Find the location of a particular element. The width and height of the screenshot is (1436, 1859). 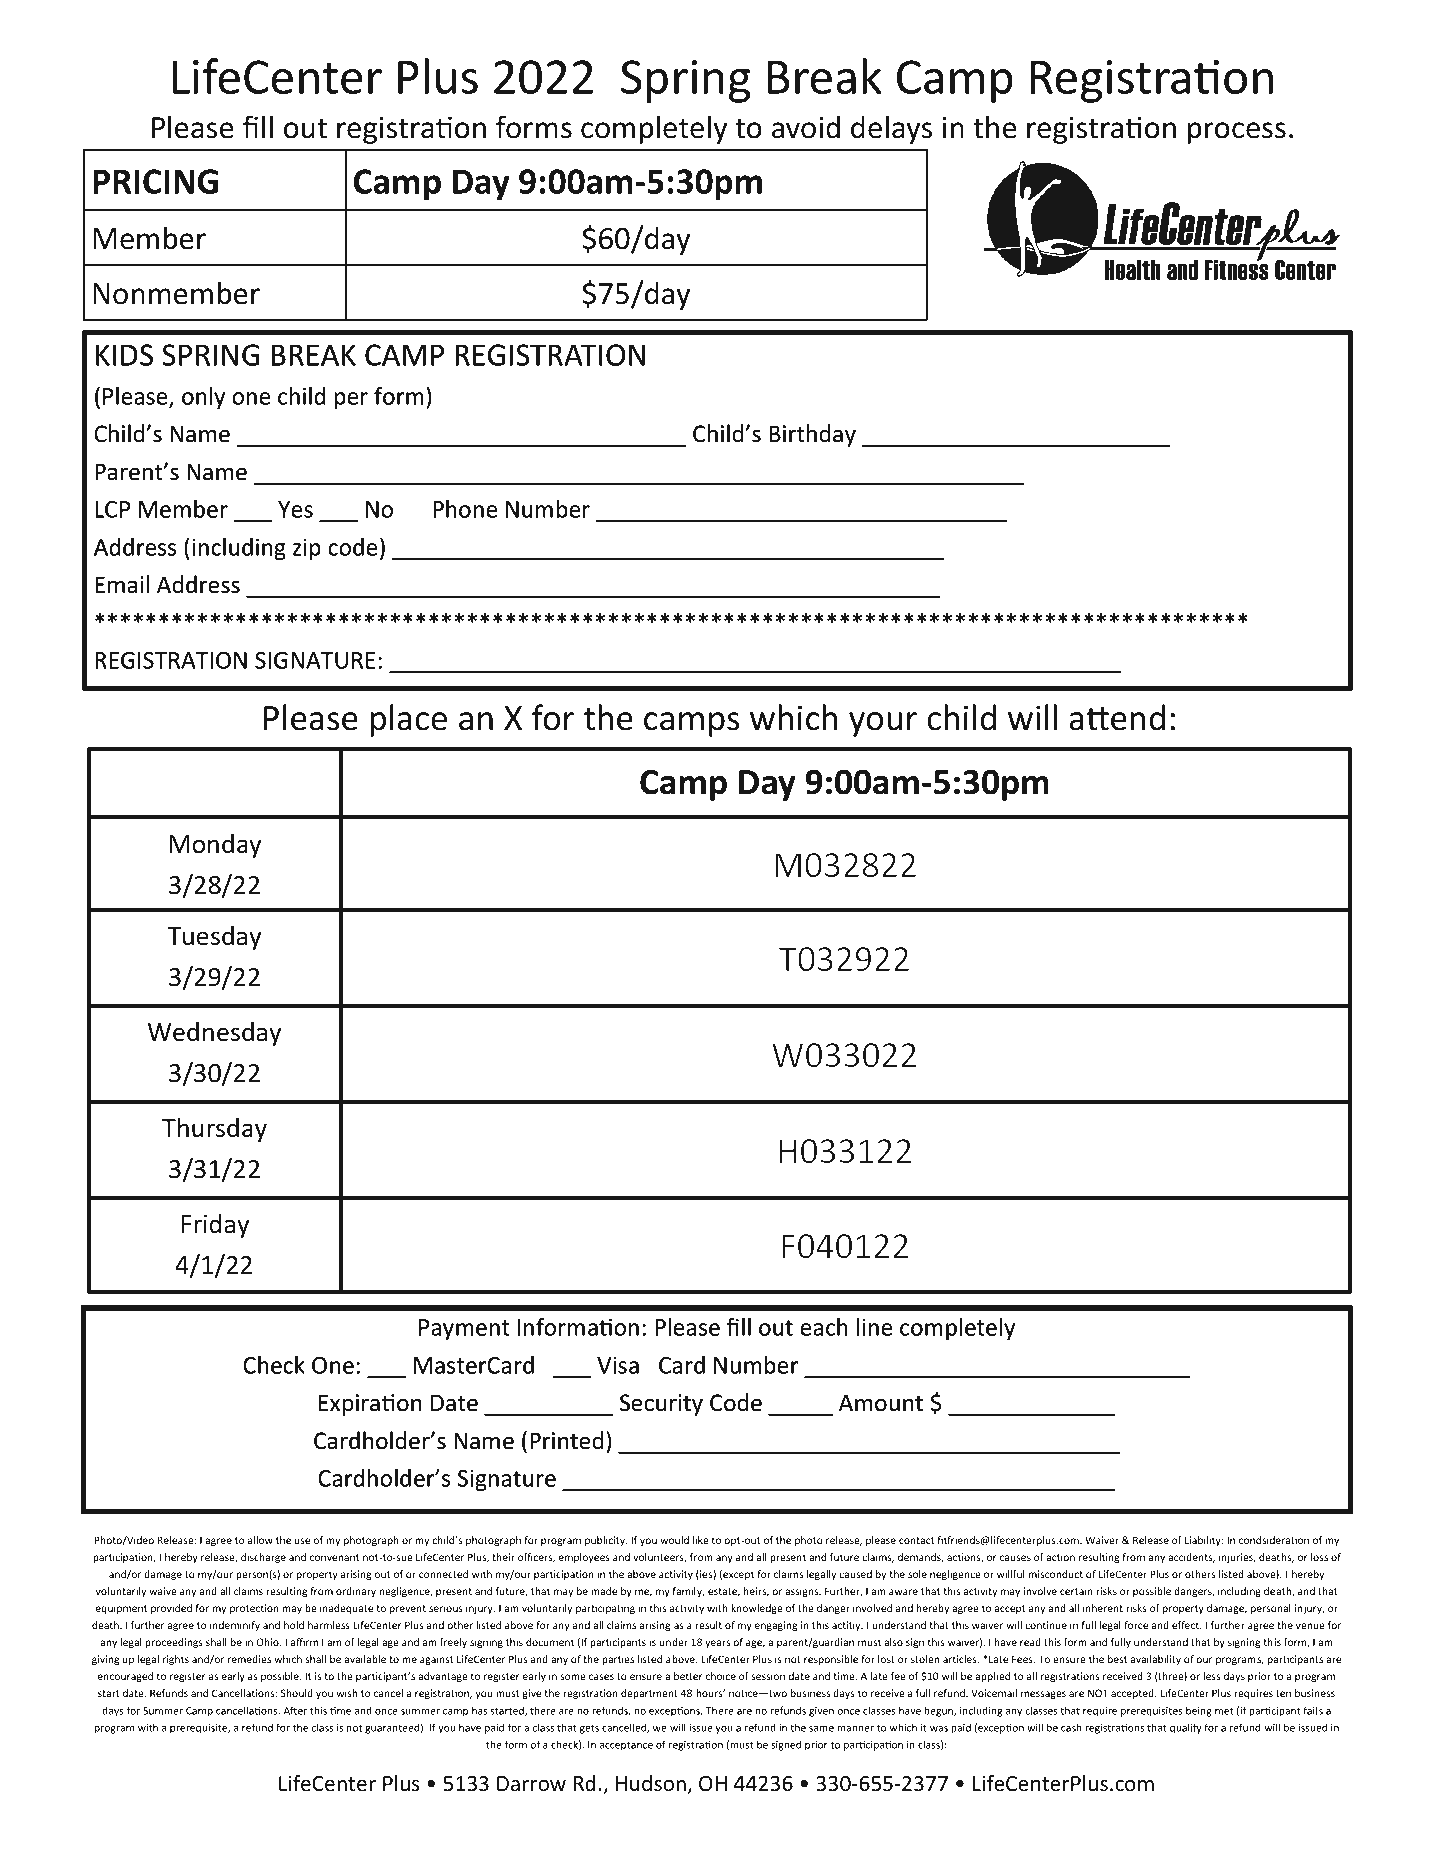

Tuesday is located at coordinates (214, 938).
